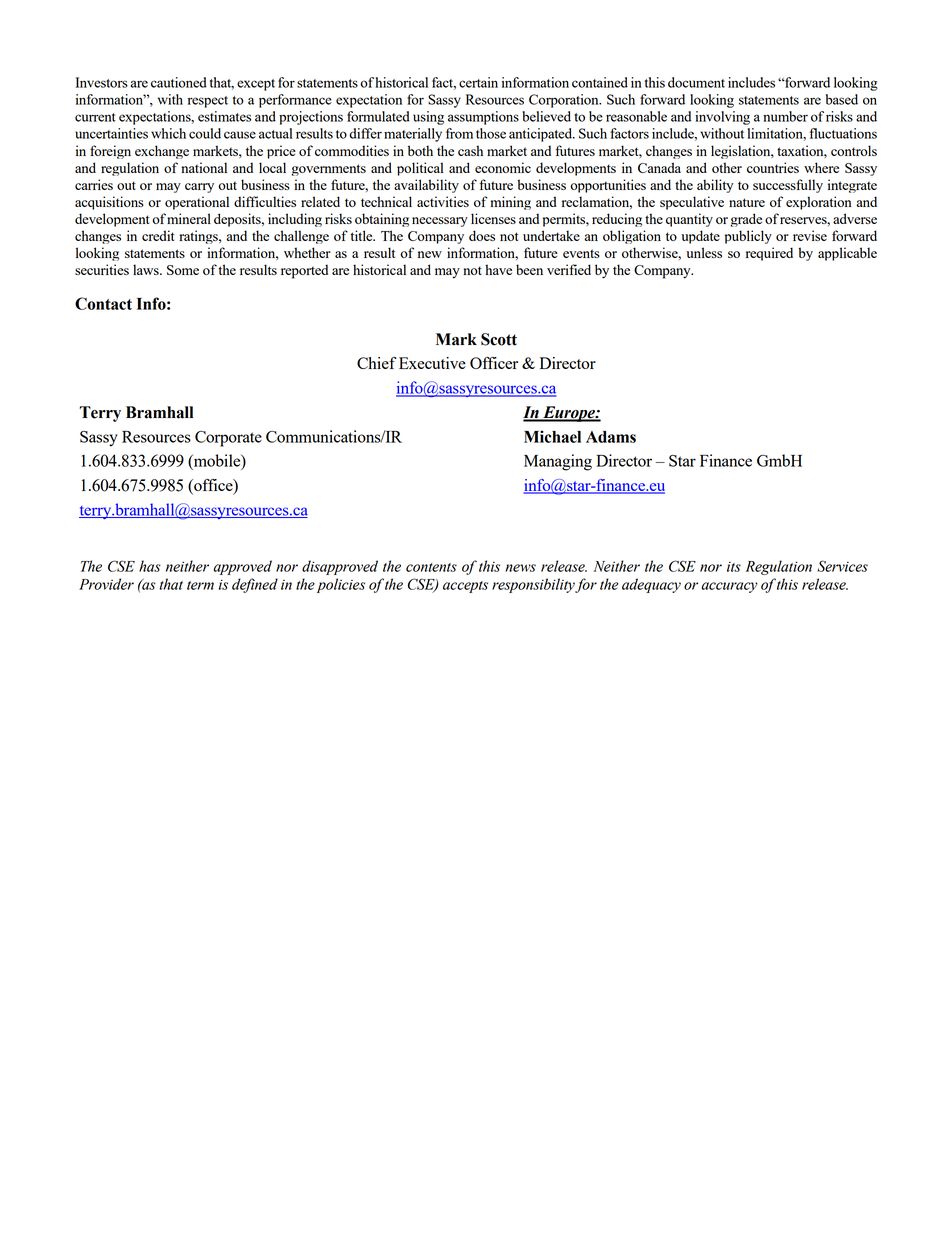 Image resolution: width=952 pixels, height=1233 pixels. What do you see at coordinates (769, 254) in the image?
I see `required` at bounding box center [769, 254].
